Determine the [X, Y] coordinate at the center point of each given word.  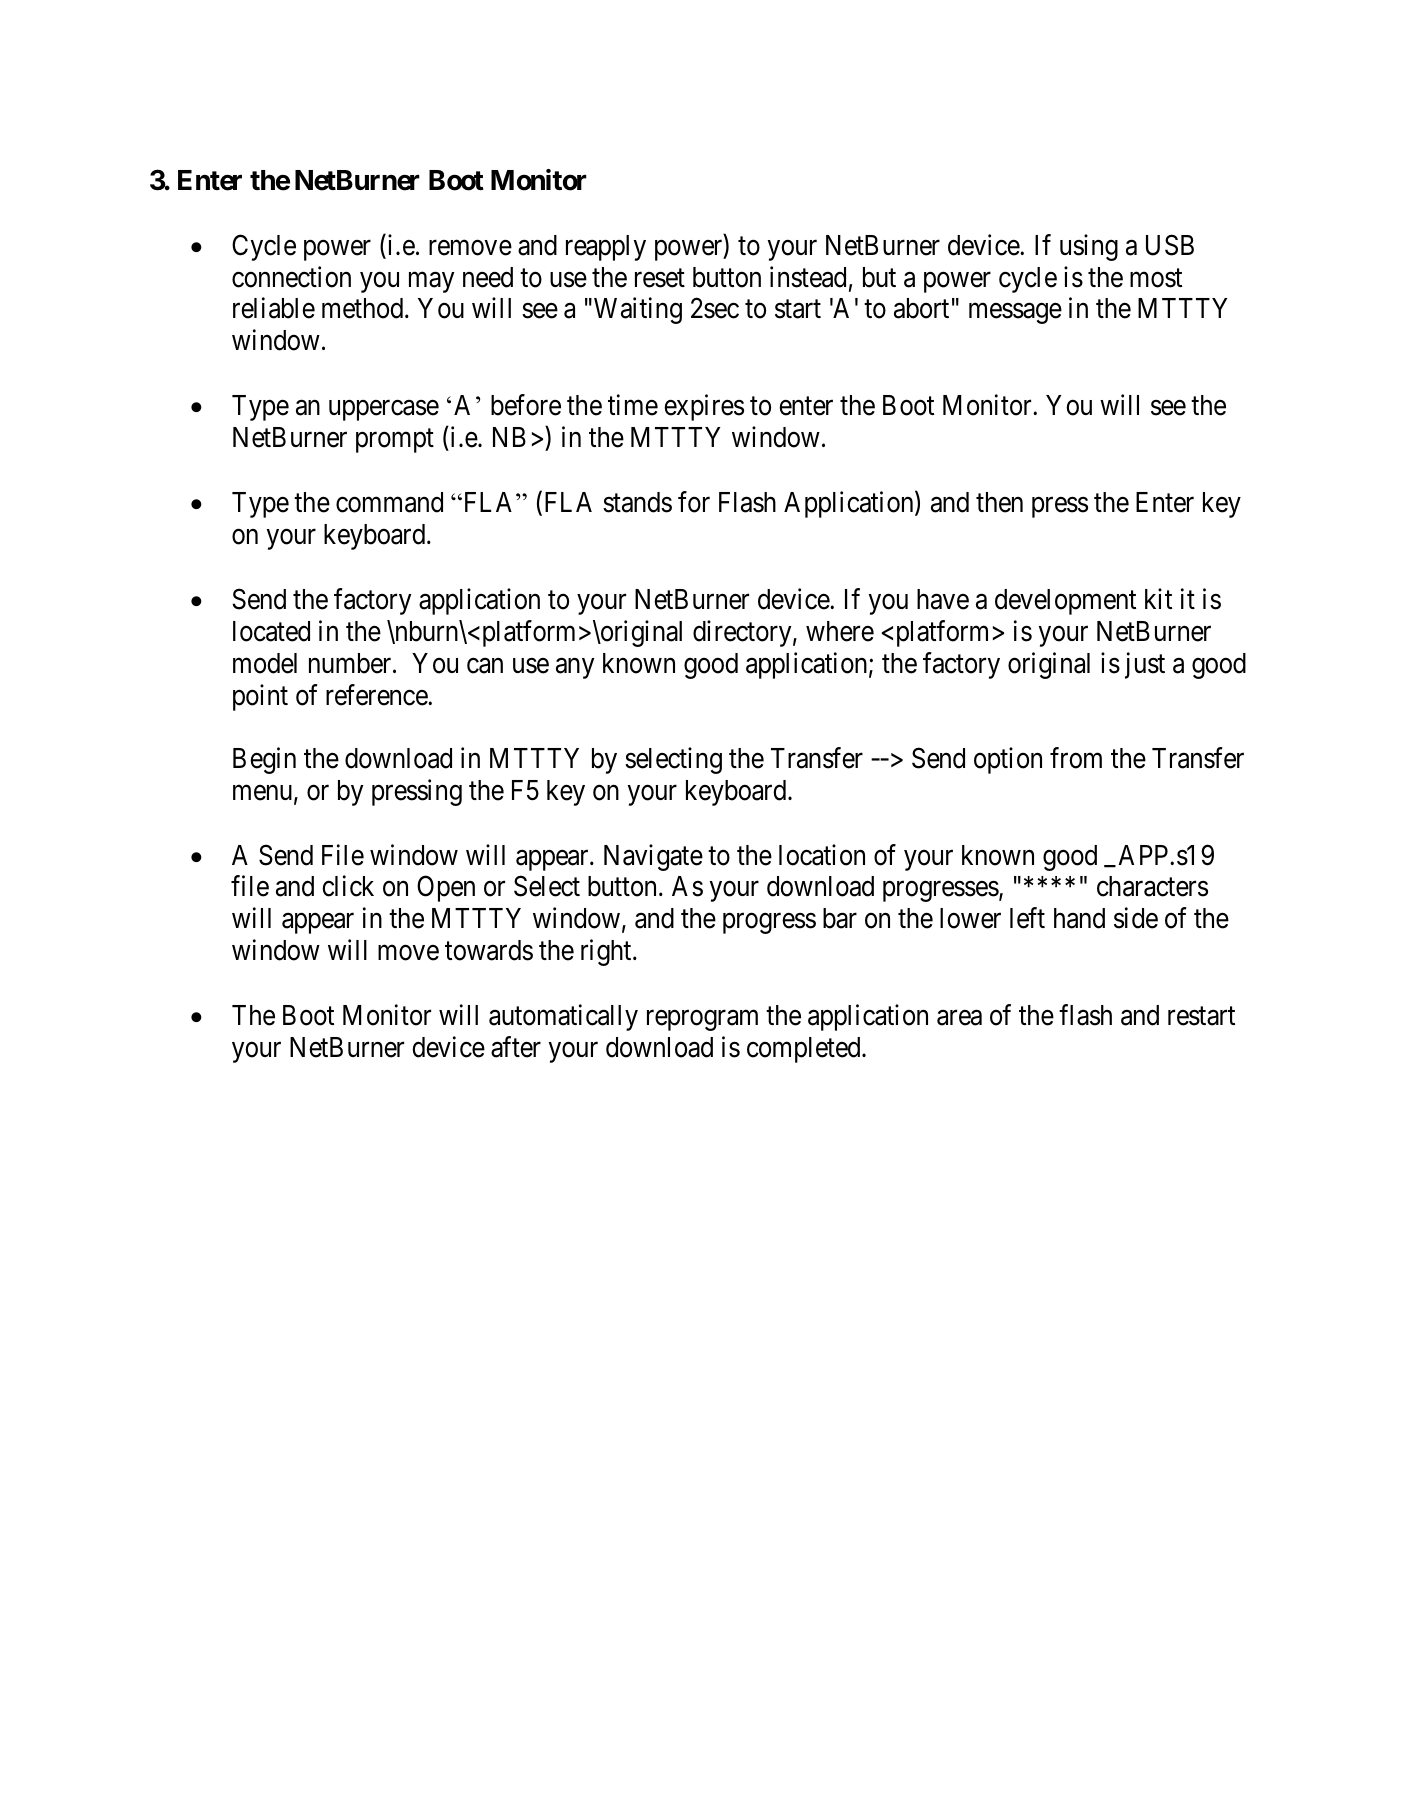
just [1145, 665]
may [431, 282]
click [348, 886]
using [1089, 247]
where [840, 631]
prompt [395, 441]
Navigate [653, 857]
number [351, 663]
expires [704, 408]
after [516, 1047]
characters [1152, 886]
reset [660, 278]
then [999, 502]
